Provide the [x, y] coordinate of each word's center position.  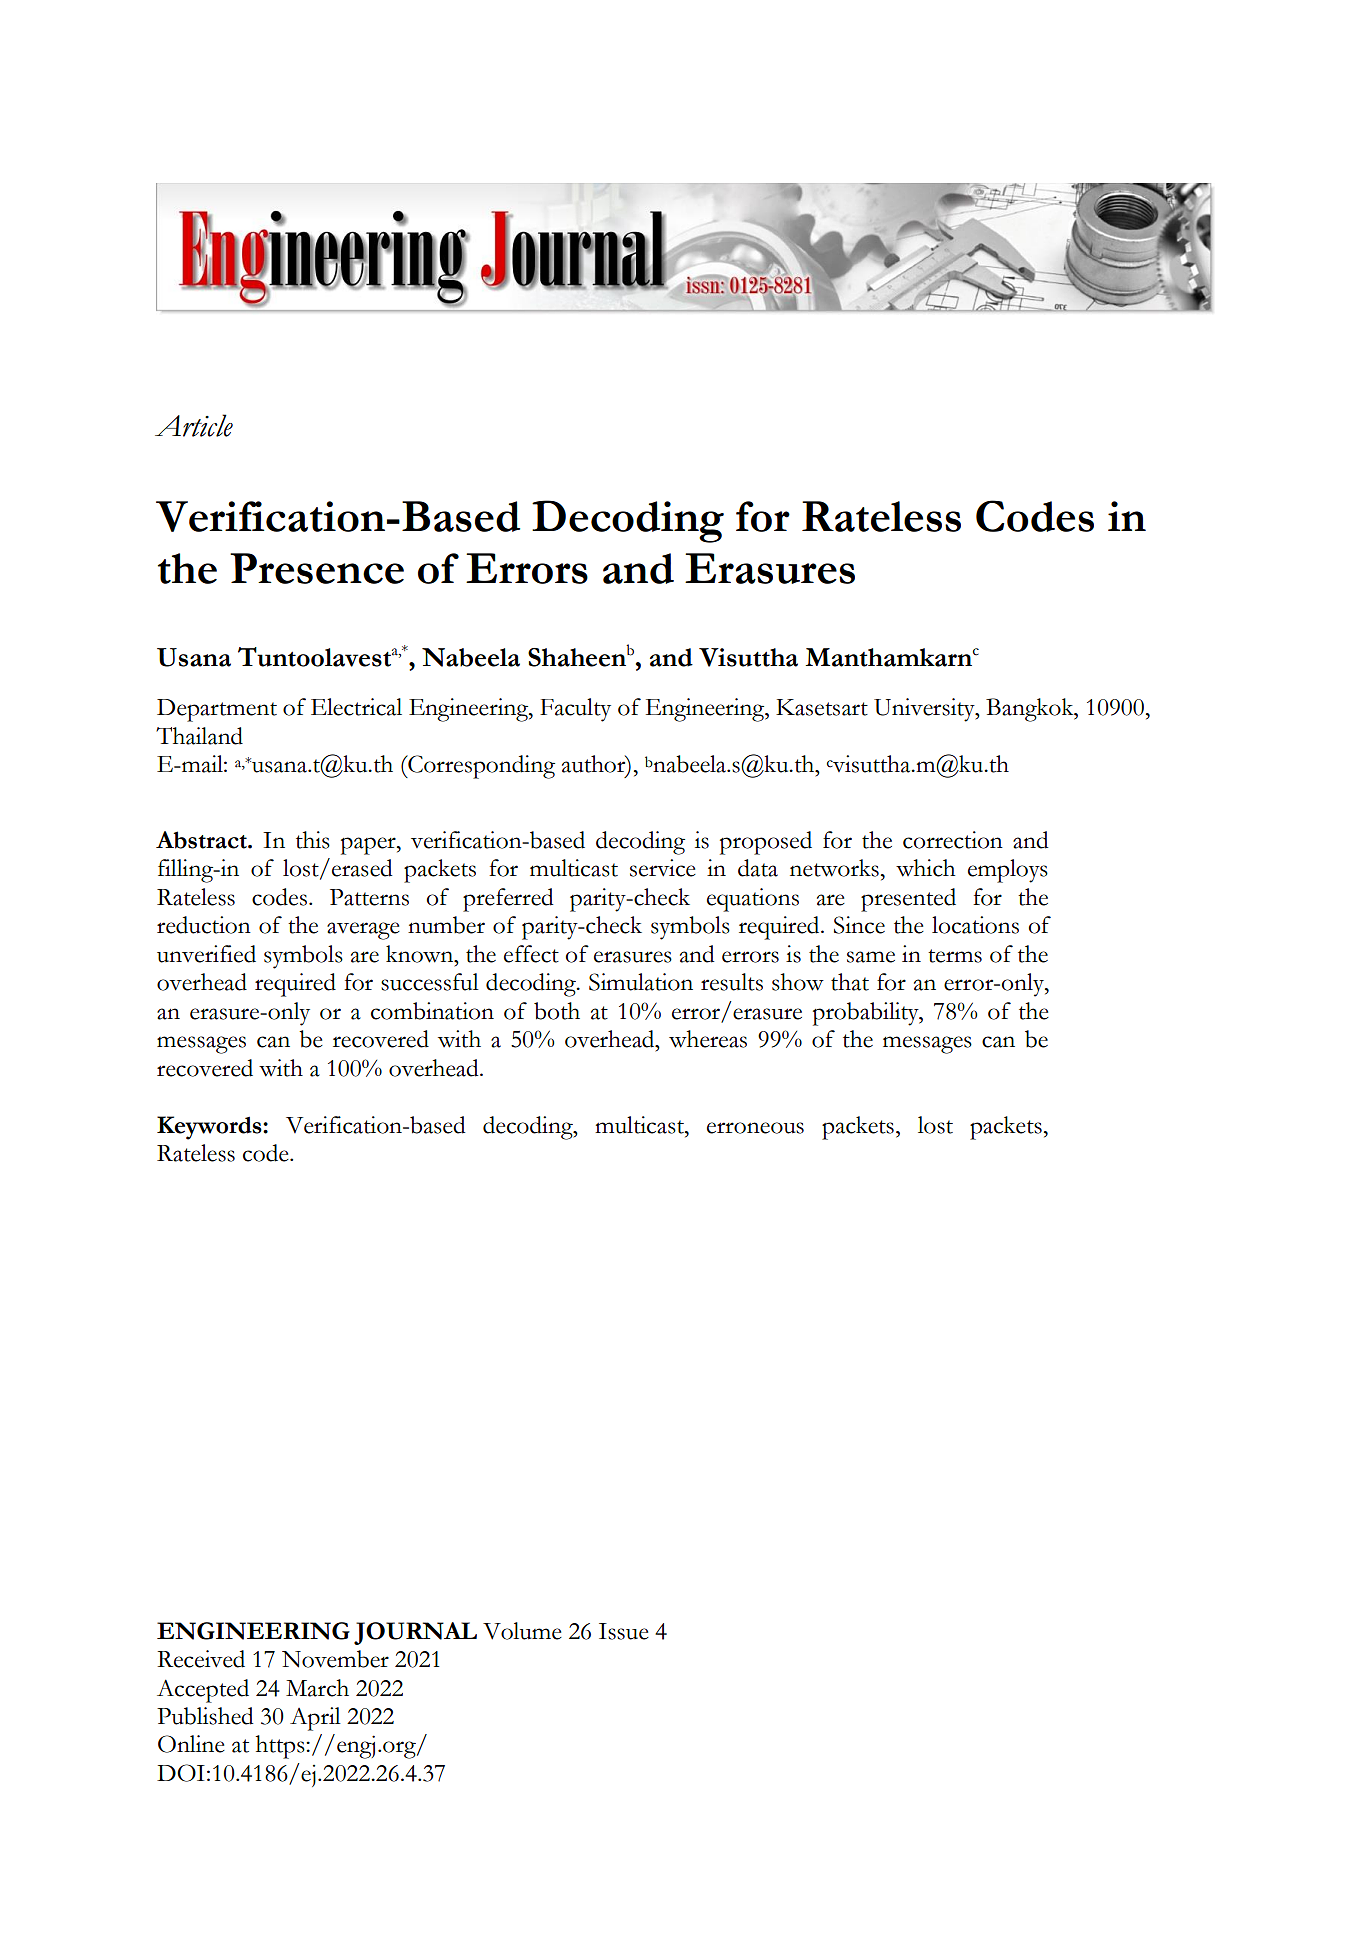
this [313, 840]
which [925, 868]
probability [867, 1014]
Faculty [575, 710]
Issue [624, 1631]
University [925, 710]
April [315, 1719]
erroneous [755, 1128]
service [663, 868]
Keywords [210, 1128]
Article [194, 425]
